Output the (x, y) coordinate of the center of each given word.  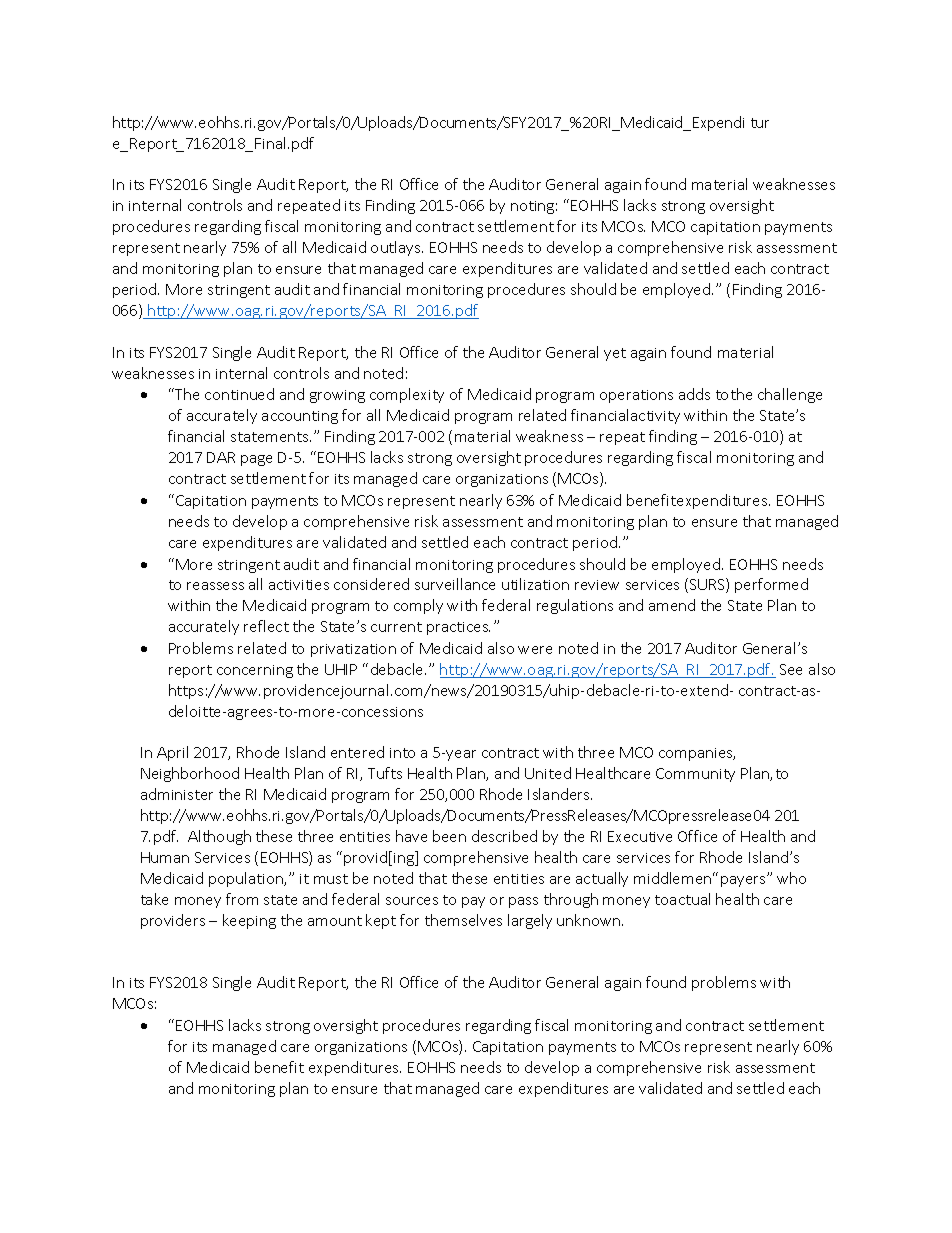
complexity (407, 395)
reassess (215, 586)
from (242, 899)
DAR (221, 457)
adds (694, 394)
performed (771, 585)
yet (615, 354)
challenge (790, 395)
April (172, 753)
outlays (397, 248)
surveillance (455, 584)
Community (695, 775)
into (402, 753)
